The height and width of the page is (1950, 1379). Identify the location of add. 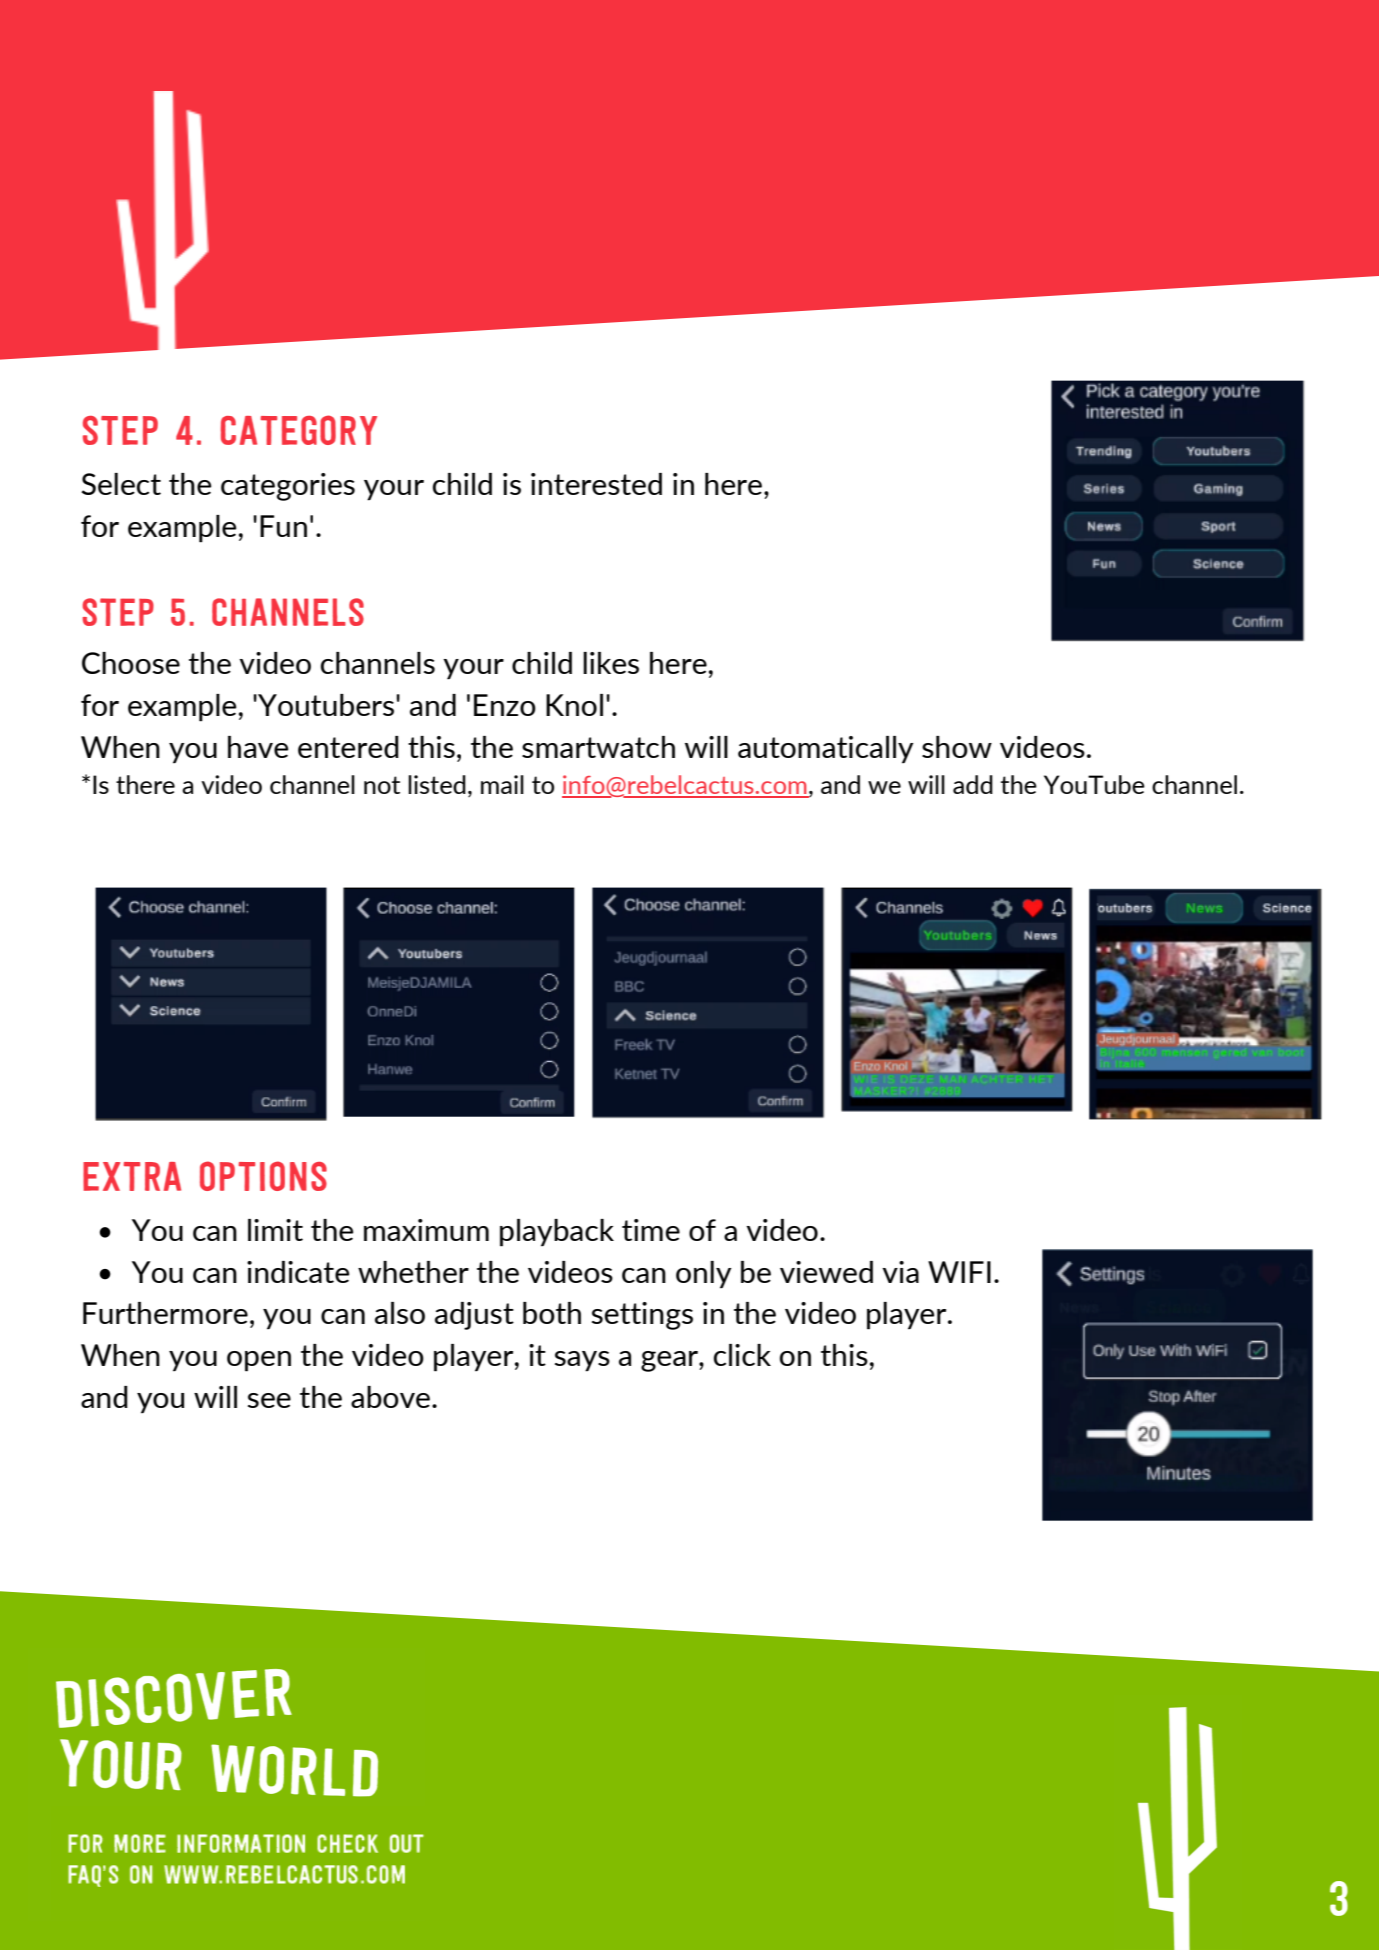
(973, 784).
